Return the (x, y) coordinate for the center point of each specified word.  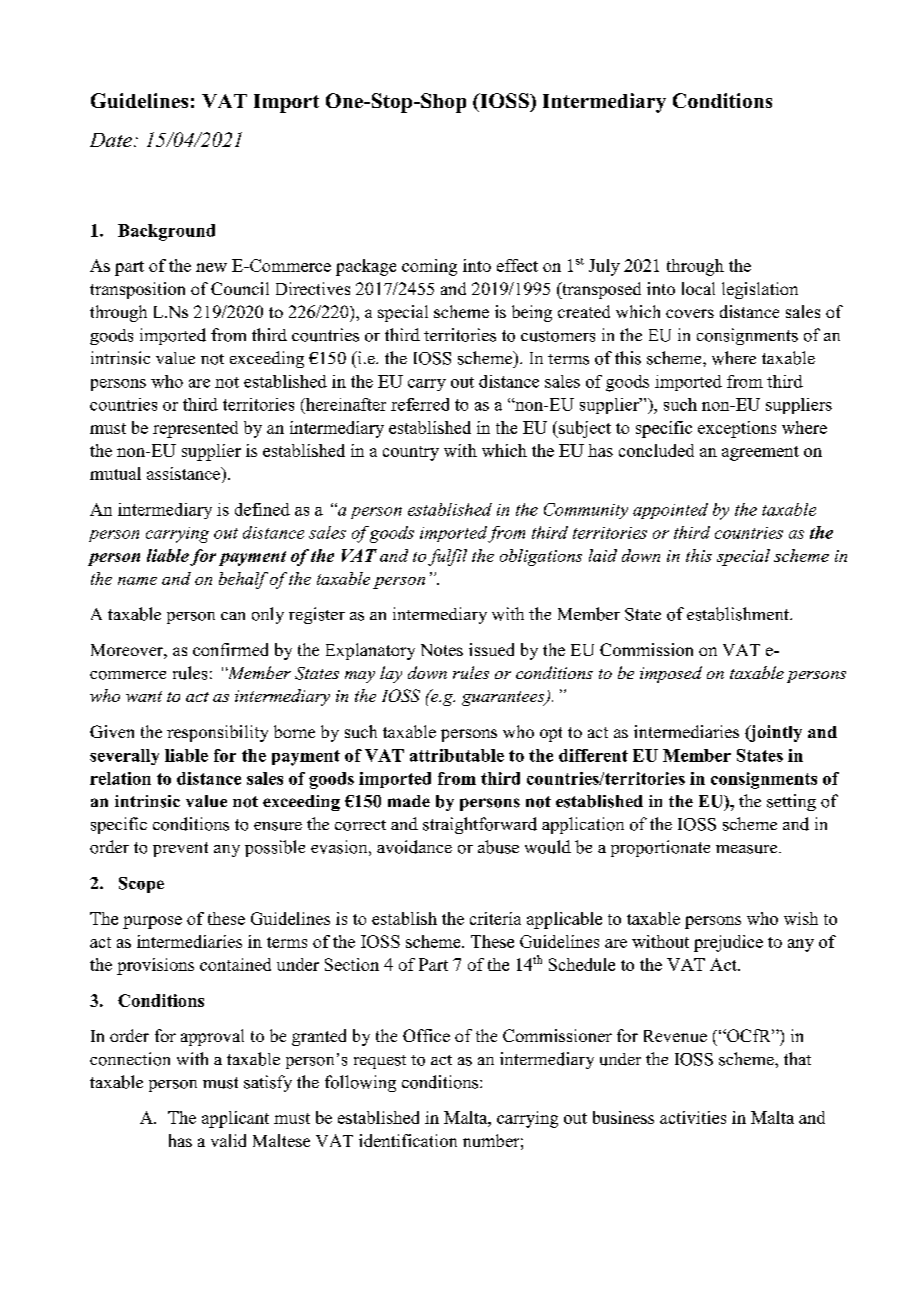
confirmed (230, 649)
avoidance (414, 847)
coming (429, 267)
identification (408, 1140)
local (698, 288)
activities (693, 1117)
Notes (442, 650)
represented (195, 429)
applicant (235, 1119)
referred (420, 404)
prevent (180, 849)
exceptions (737, 429)
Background (166, 232)
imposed (671, 674)
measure (748, 849)
